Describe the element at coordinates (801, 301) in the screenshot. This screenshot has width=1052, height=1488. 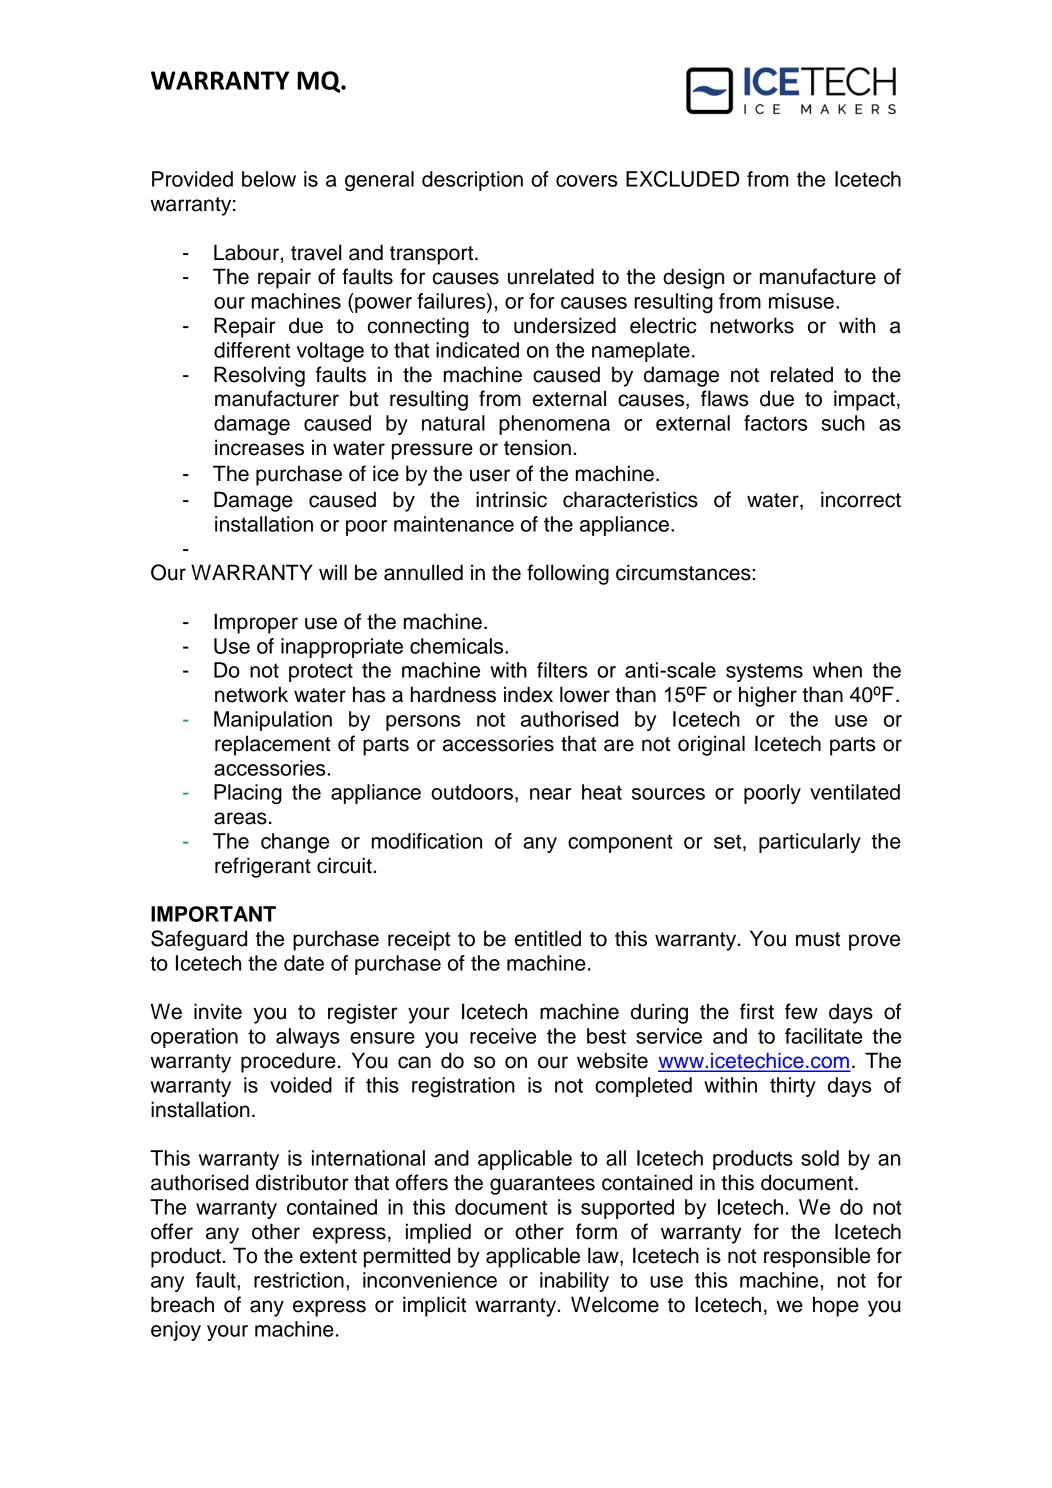
I see `misuse` at that location.
